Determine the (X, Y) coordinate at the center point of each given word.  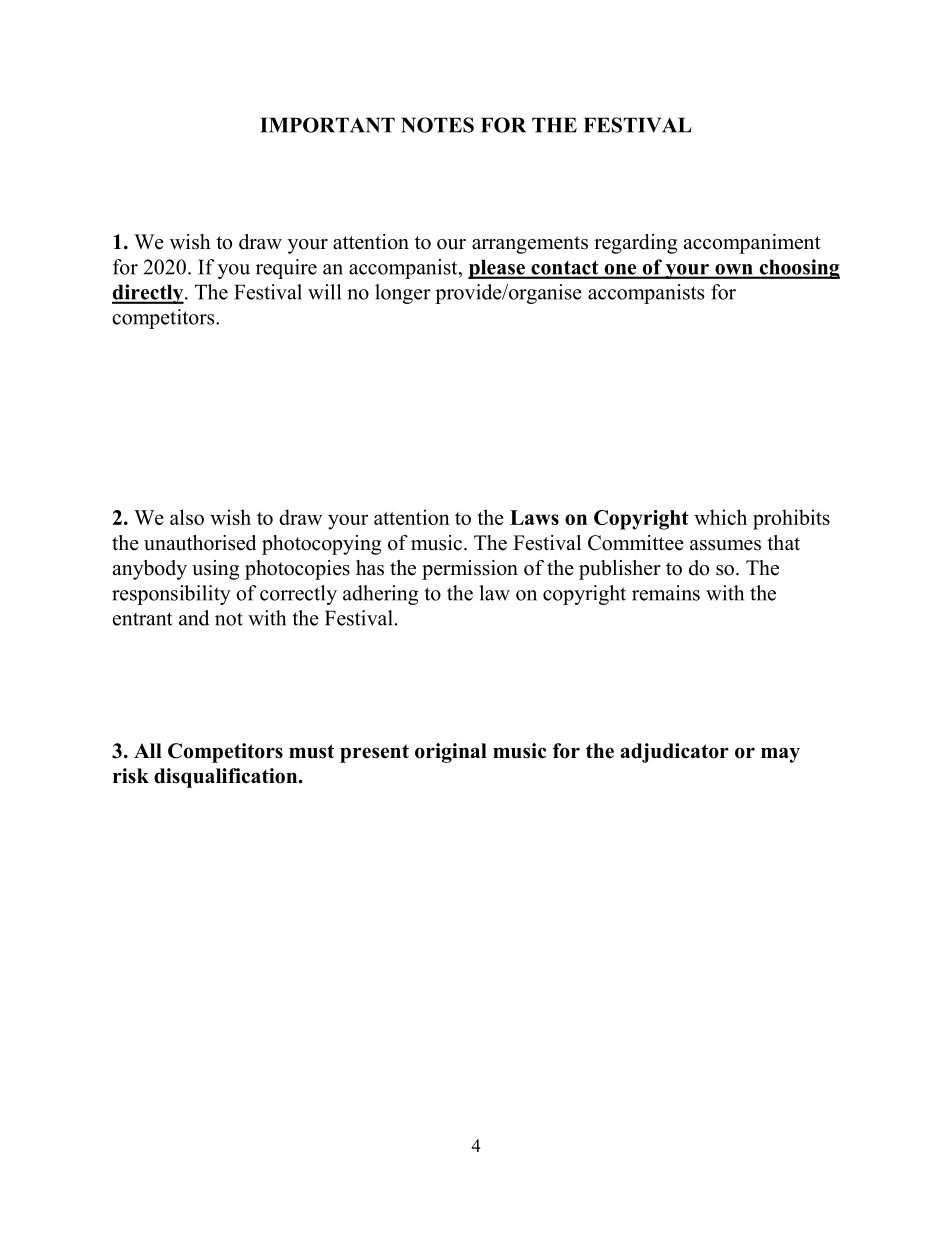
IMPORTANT (327, 125)
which (720, 517)
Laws (534, 517)
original (451, 753)
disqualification (227, 778)
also (187, 517)
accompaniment (752, 244)
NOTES (437, 125)
